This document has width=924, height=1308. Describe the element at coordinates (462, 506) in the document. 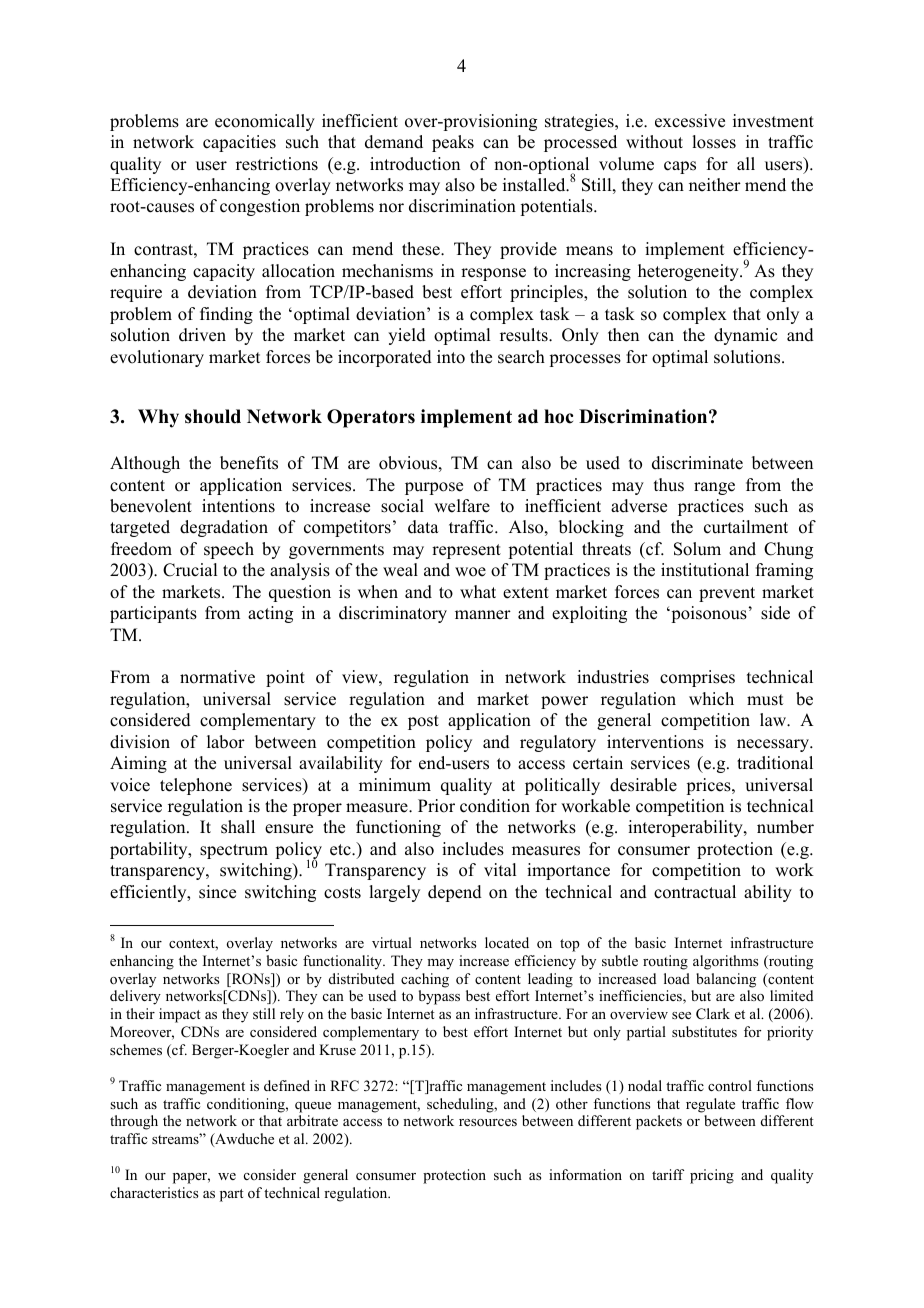

I see `welfare` at that location.
